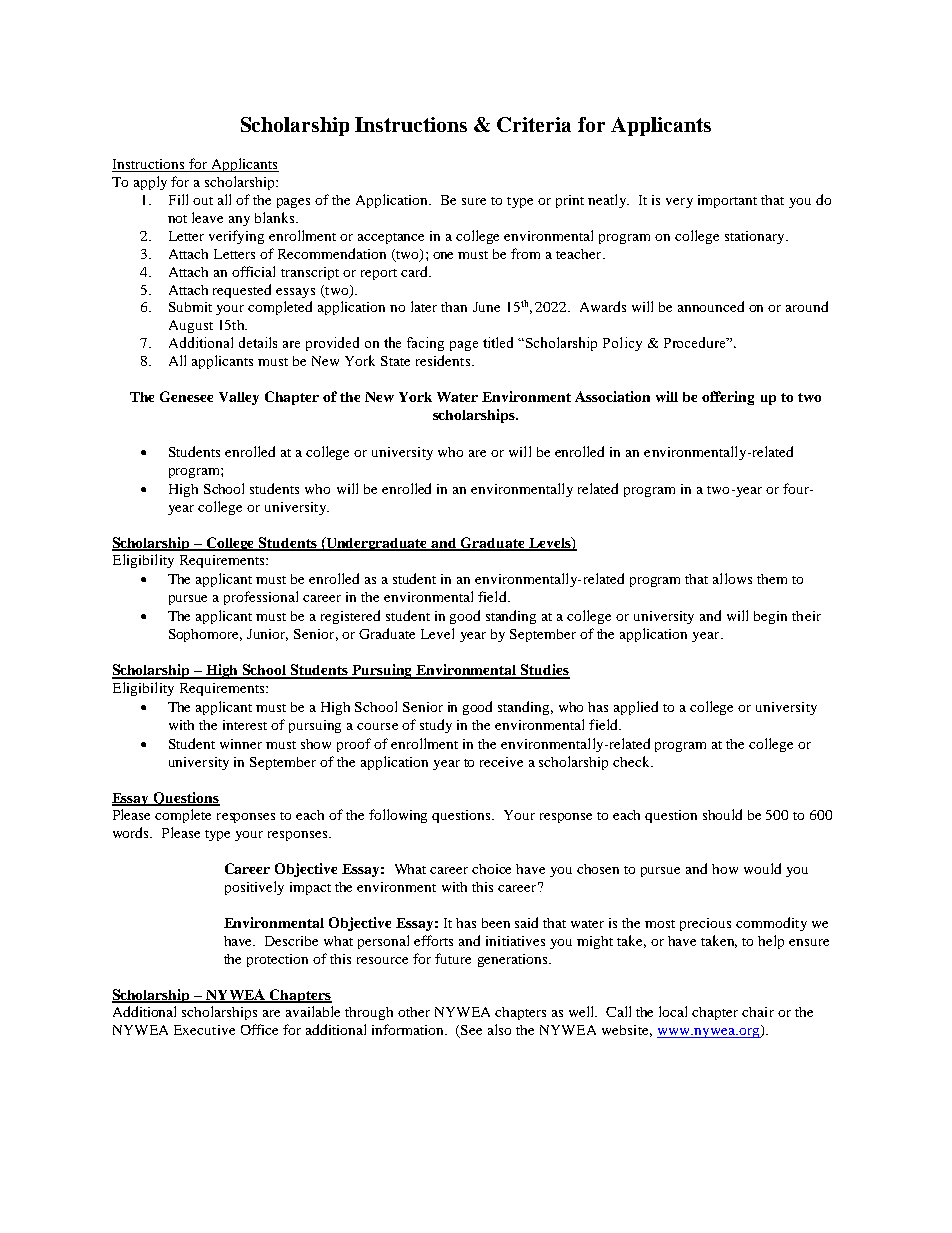 The width and height of the screenshot is (952, 1233). Describe the element at coordinates (758, 1012) in the screenshot. I see `chair` at that location.
